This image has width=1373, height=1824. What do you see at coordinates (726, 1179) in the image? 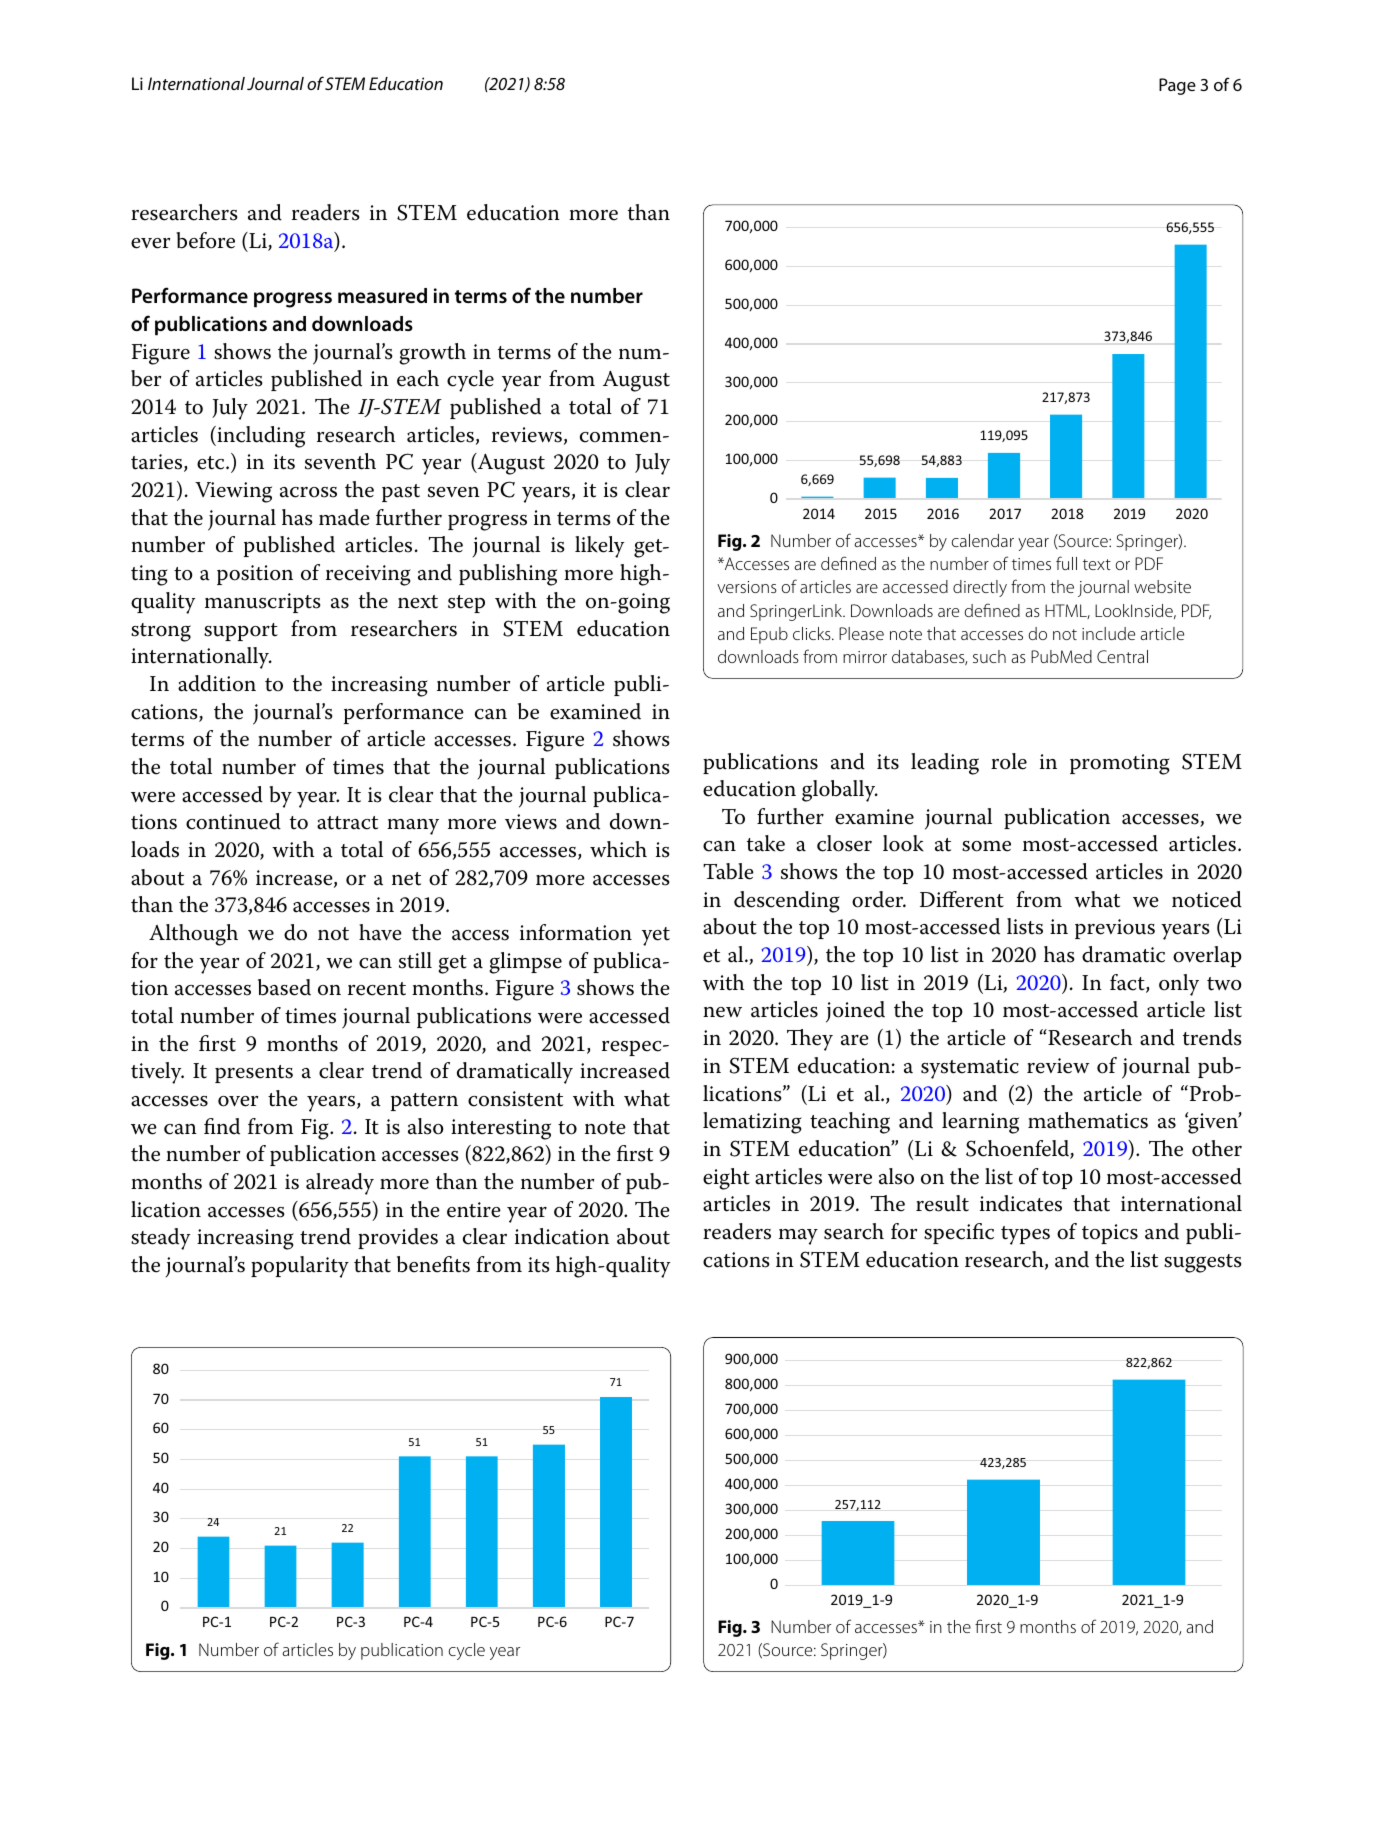
I see `eight` at bounding box center [726, 1179].
